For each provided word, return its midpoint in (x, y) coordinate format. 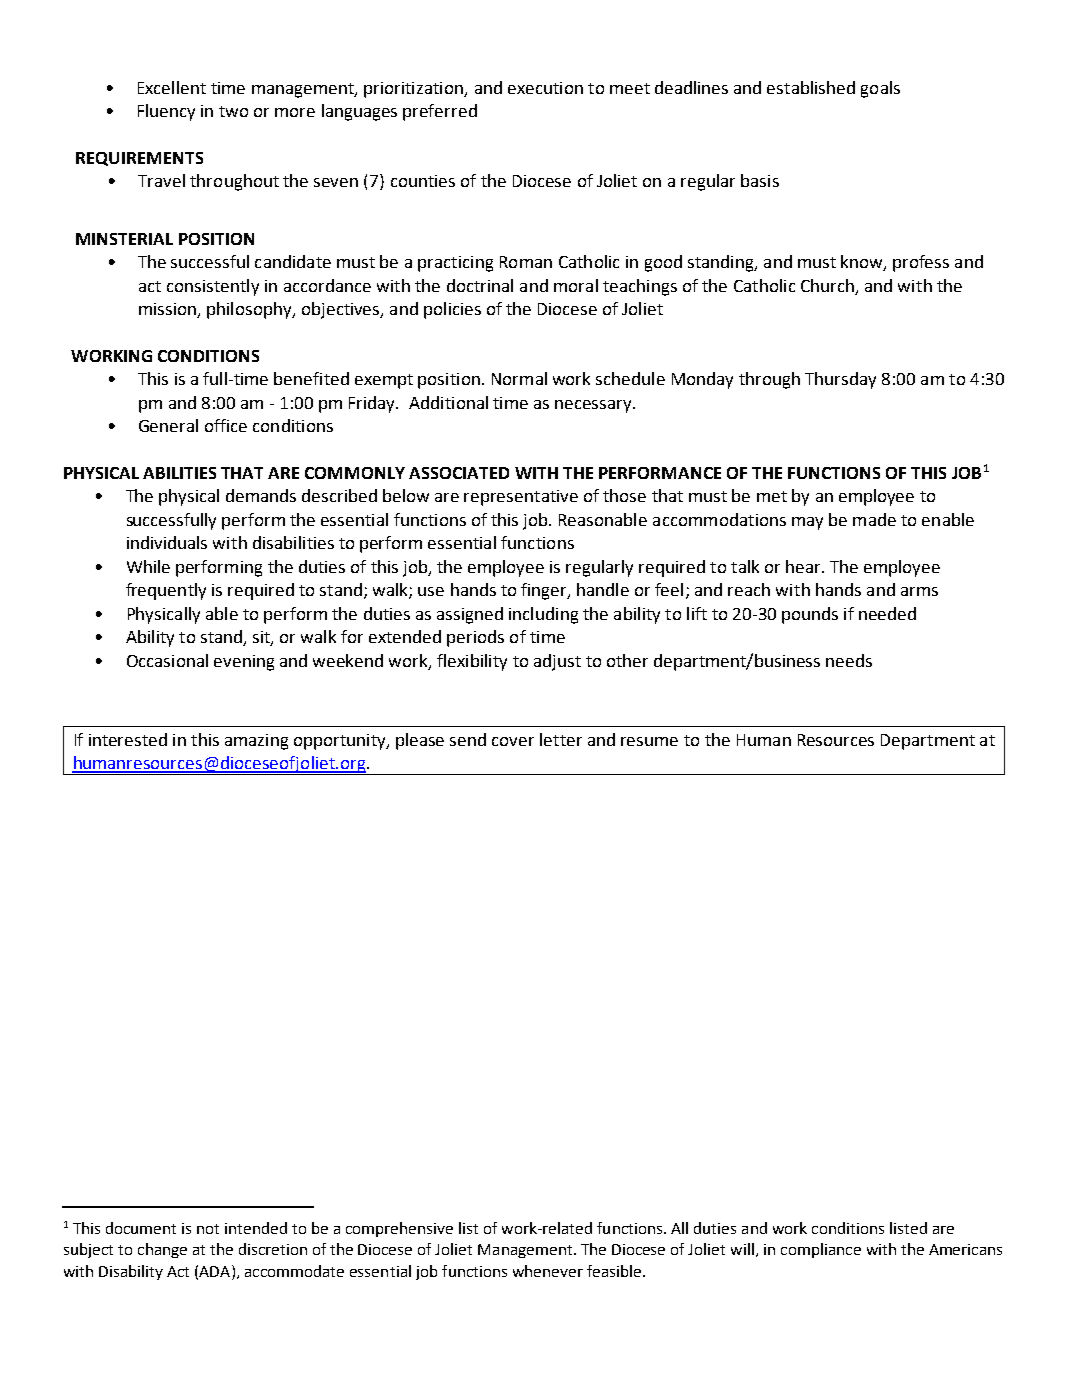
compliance (821, 1250)
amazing (256, 742)
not (208, 1229)
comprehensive (399, 1229)
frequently (166, 591)
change (162, 1250)
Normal (519, 378)
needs (849, 660)
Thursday (840, 380)
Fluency (166, 112)
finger (545, 591)
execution (545, 88)
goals (880, 89)
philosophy (250, 310)
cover (513, 741)
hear (804, 566)
